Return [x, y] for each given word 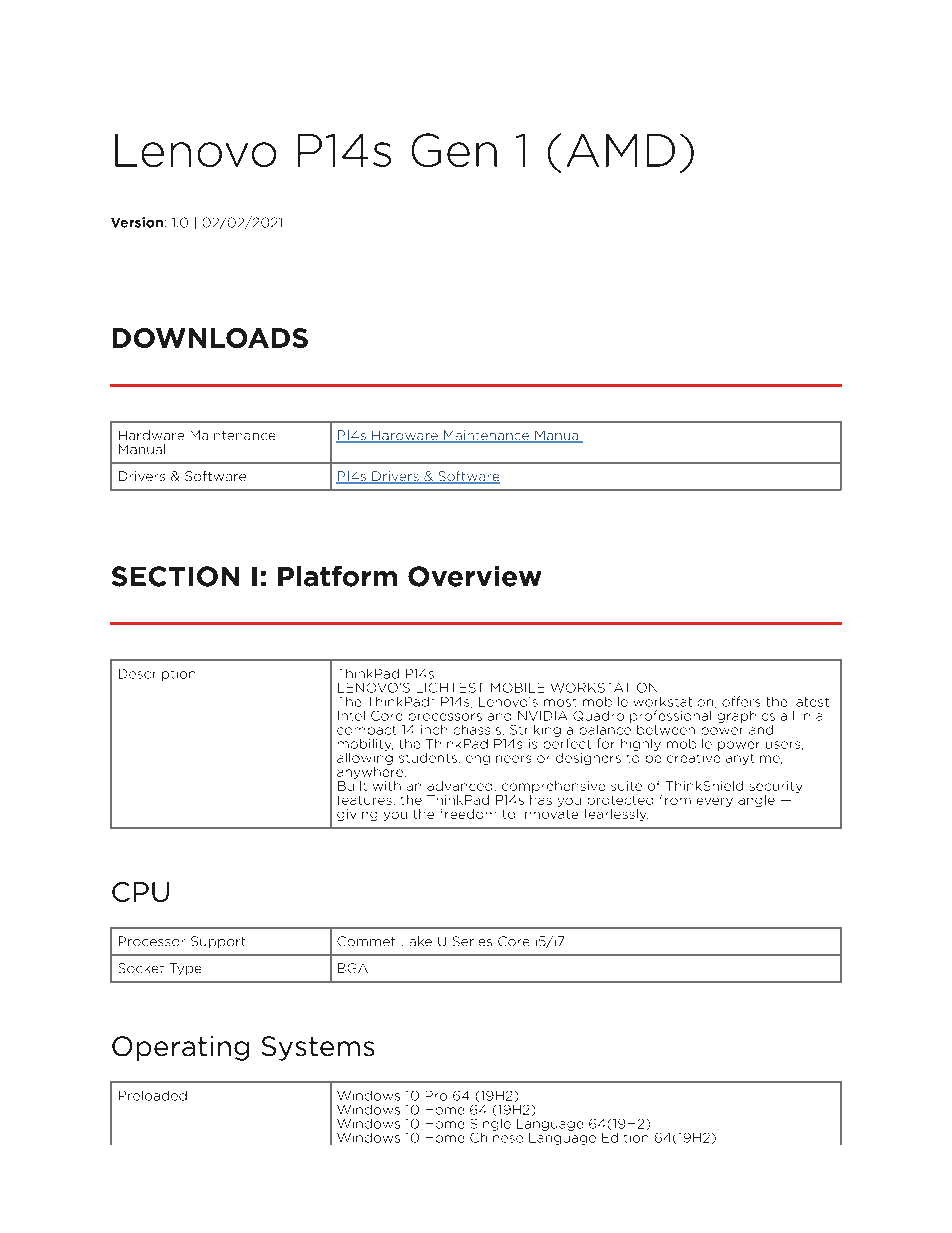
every [715, 802]
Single [491, 1125]
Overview [474, 576]
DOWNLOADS [210, 338]
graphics [746, 717]
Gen [454, 150]
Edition [625, 1138]
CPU [140, 892]
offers [741, 701]
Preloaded [153, 1096]
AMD [621, 150]
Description [157, 675]
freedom [468, 814]
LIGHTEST [449, 688]
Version [137, 222]
